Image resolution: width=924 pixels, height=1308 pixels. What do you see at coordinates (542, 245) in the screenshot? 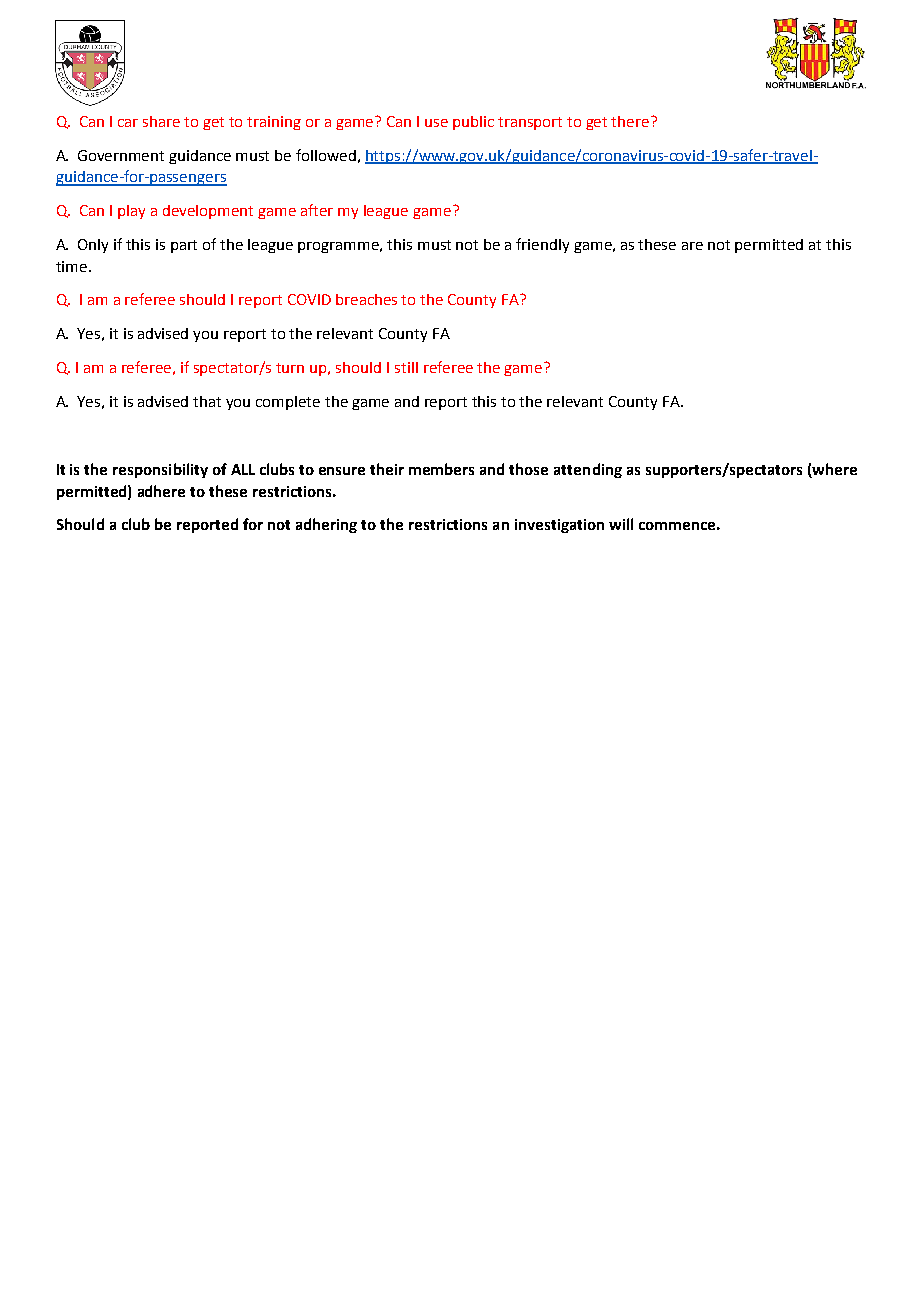
I see `friendly` at bounding box center [542, 245].
